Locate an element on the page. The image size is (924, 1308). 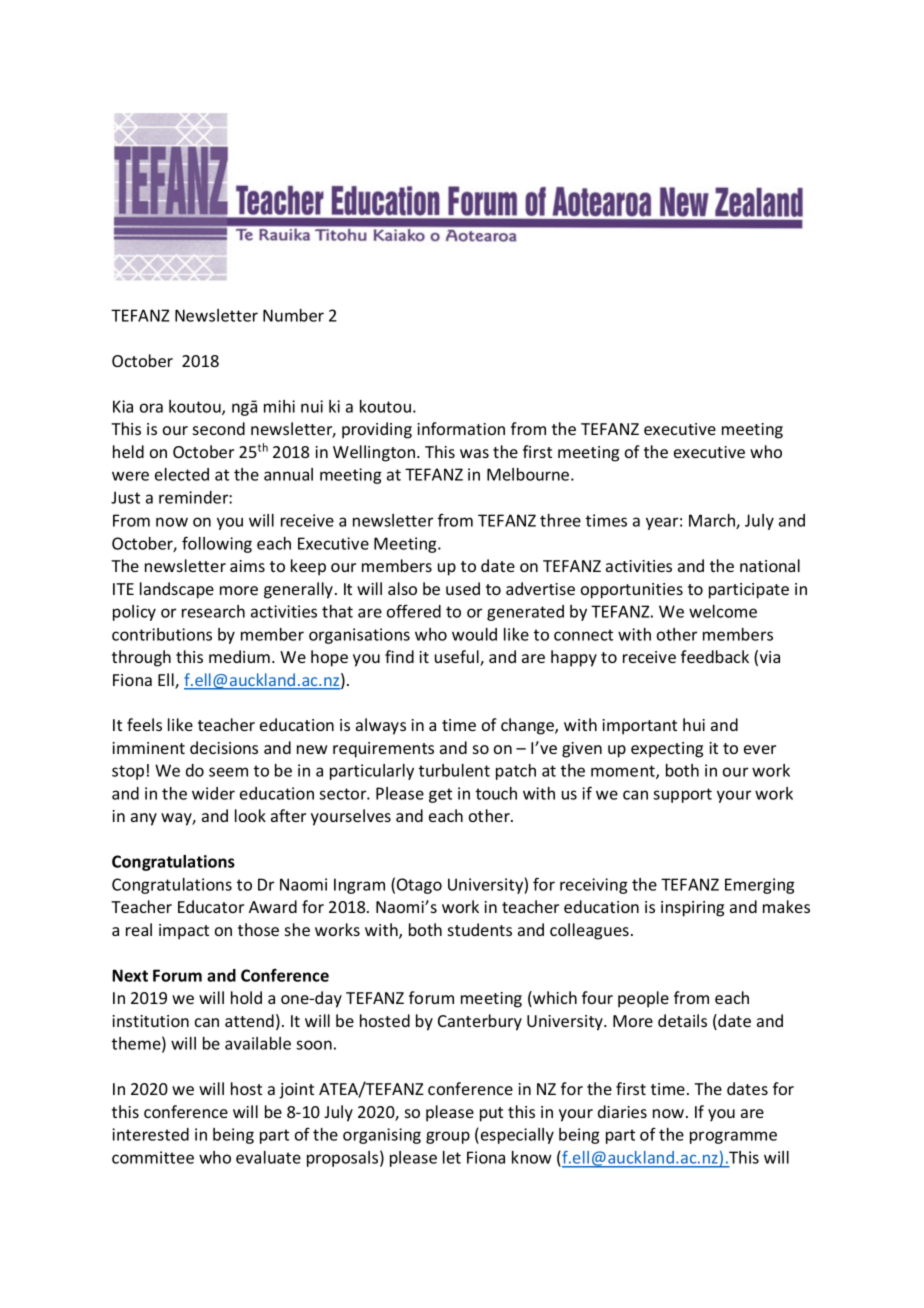
national is located at coordinates (770, 565).
